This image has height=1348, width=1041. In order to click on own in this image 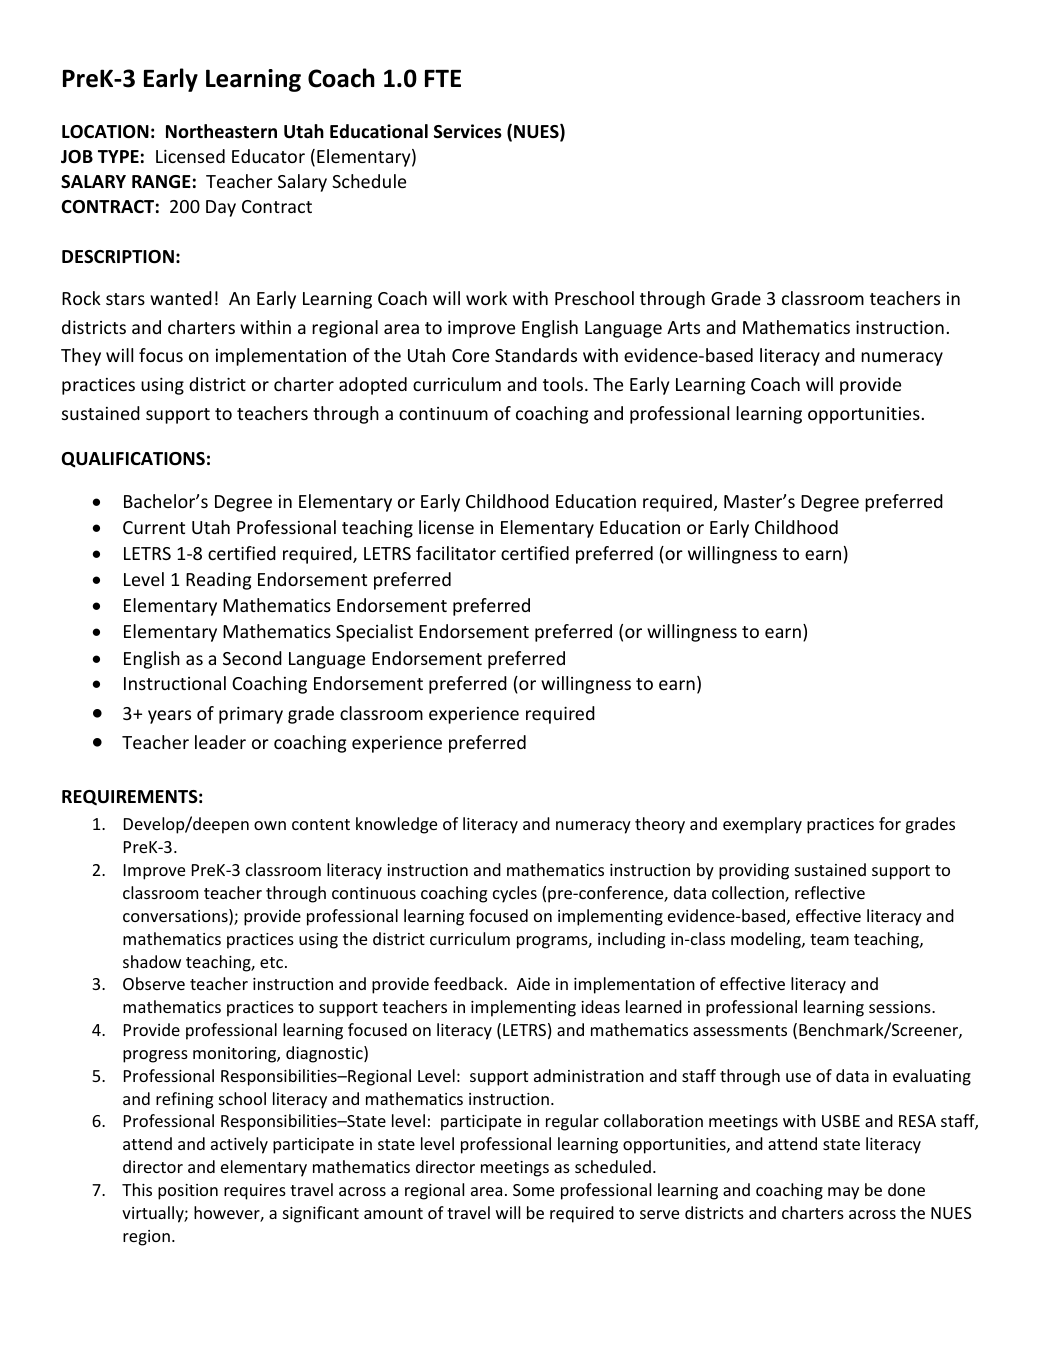, I will do `click(270, 825)`.
